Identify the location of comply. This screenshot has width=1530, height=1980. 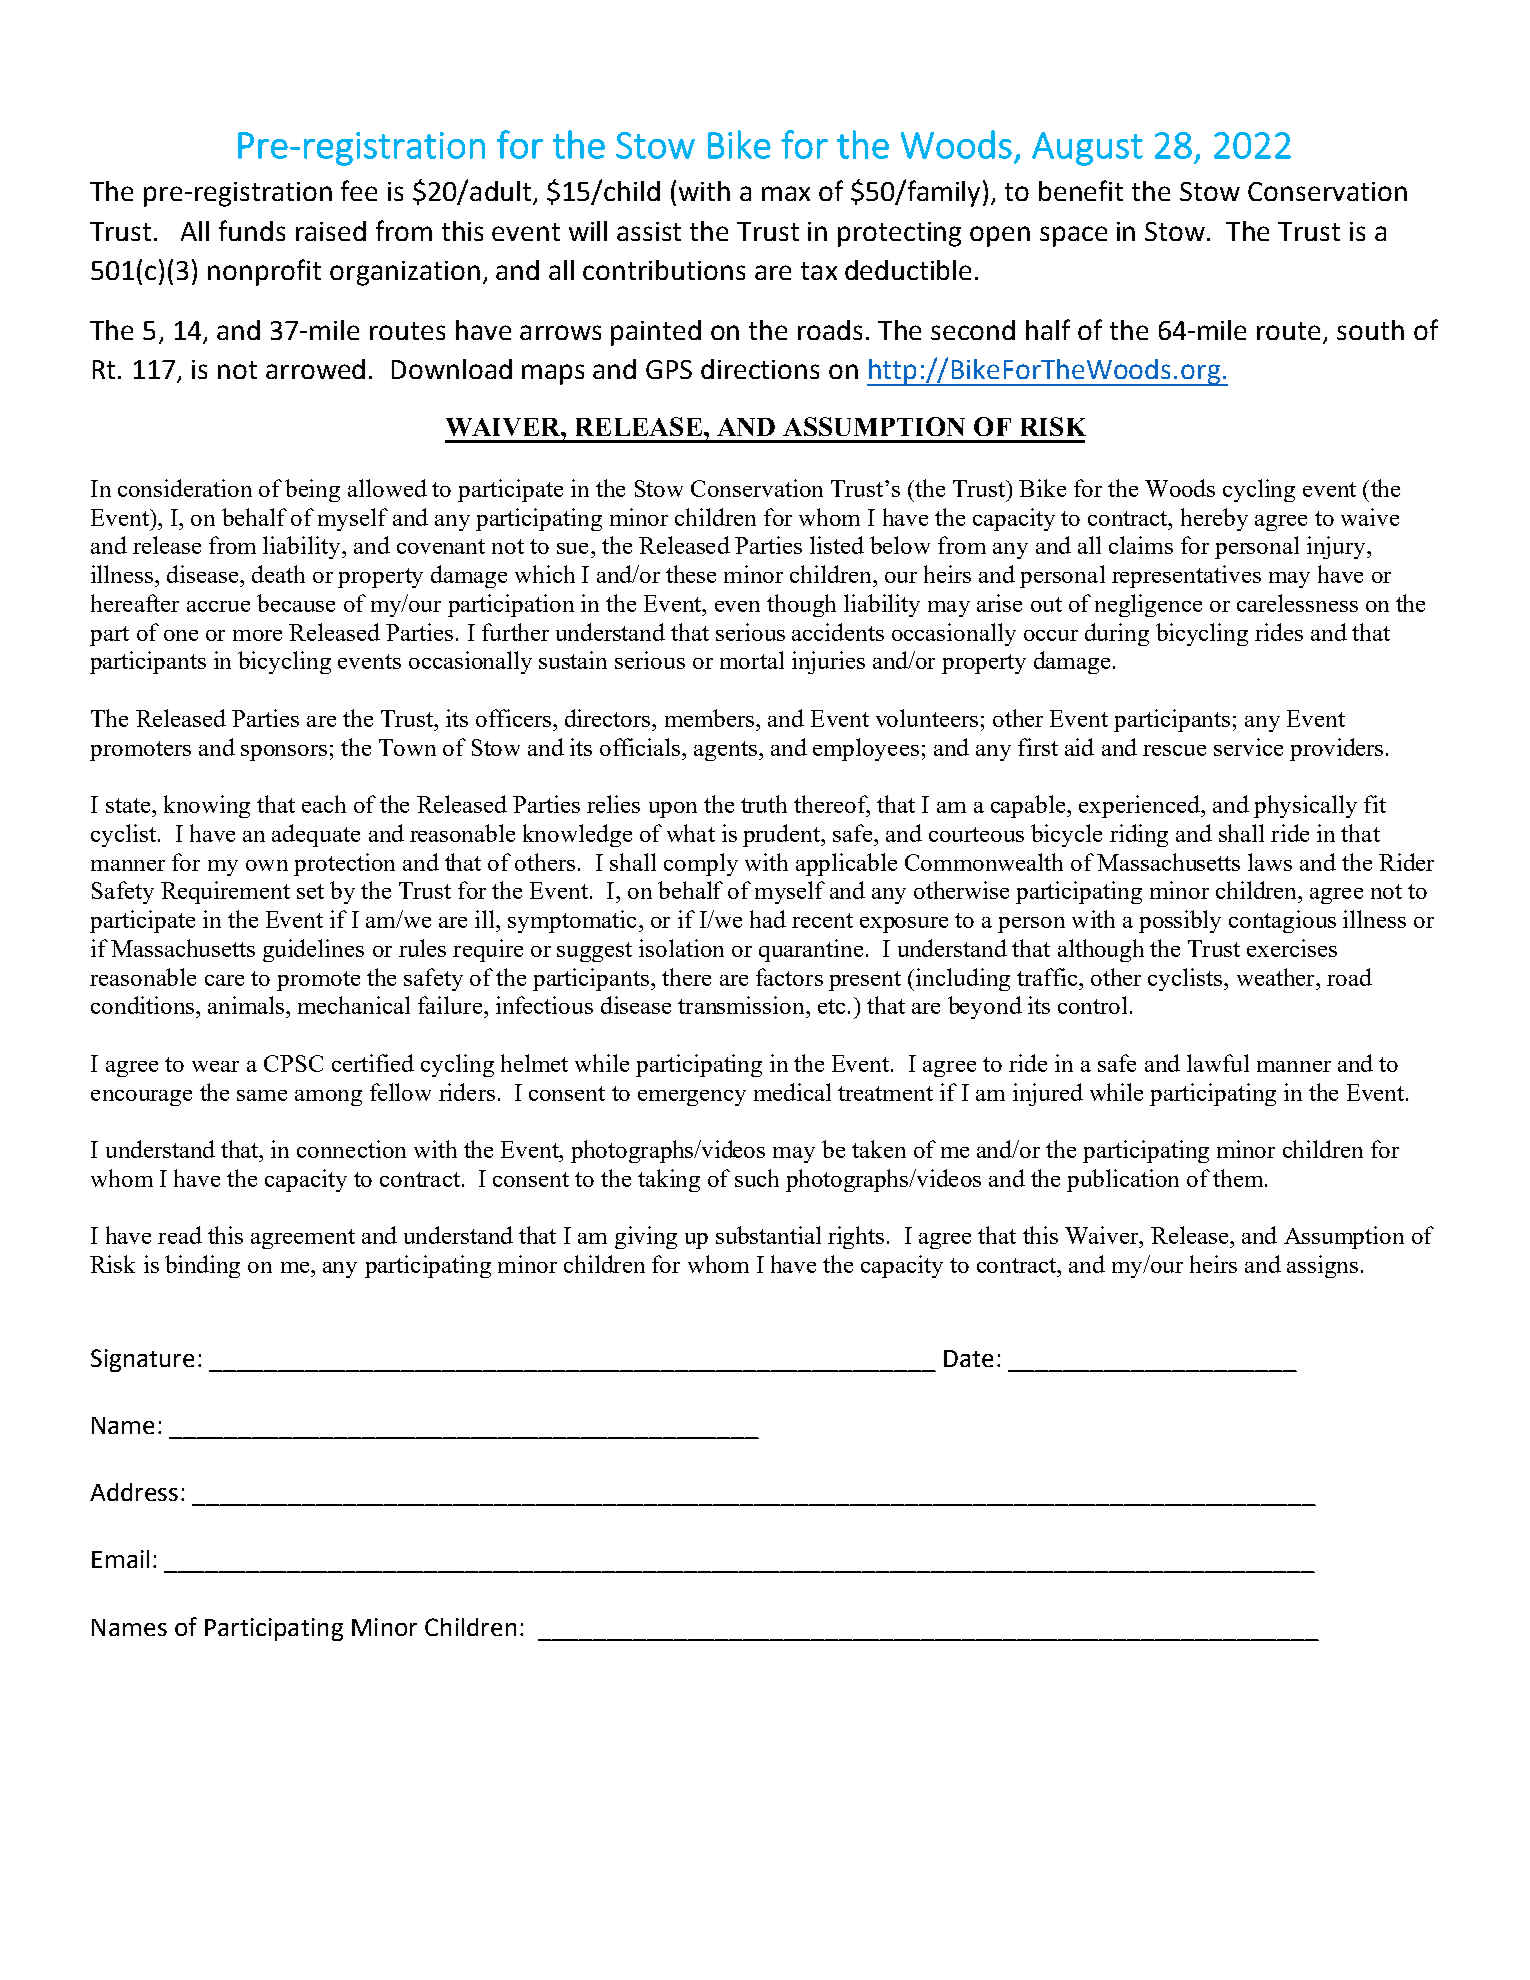
(701, 864).
